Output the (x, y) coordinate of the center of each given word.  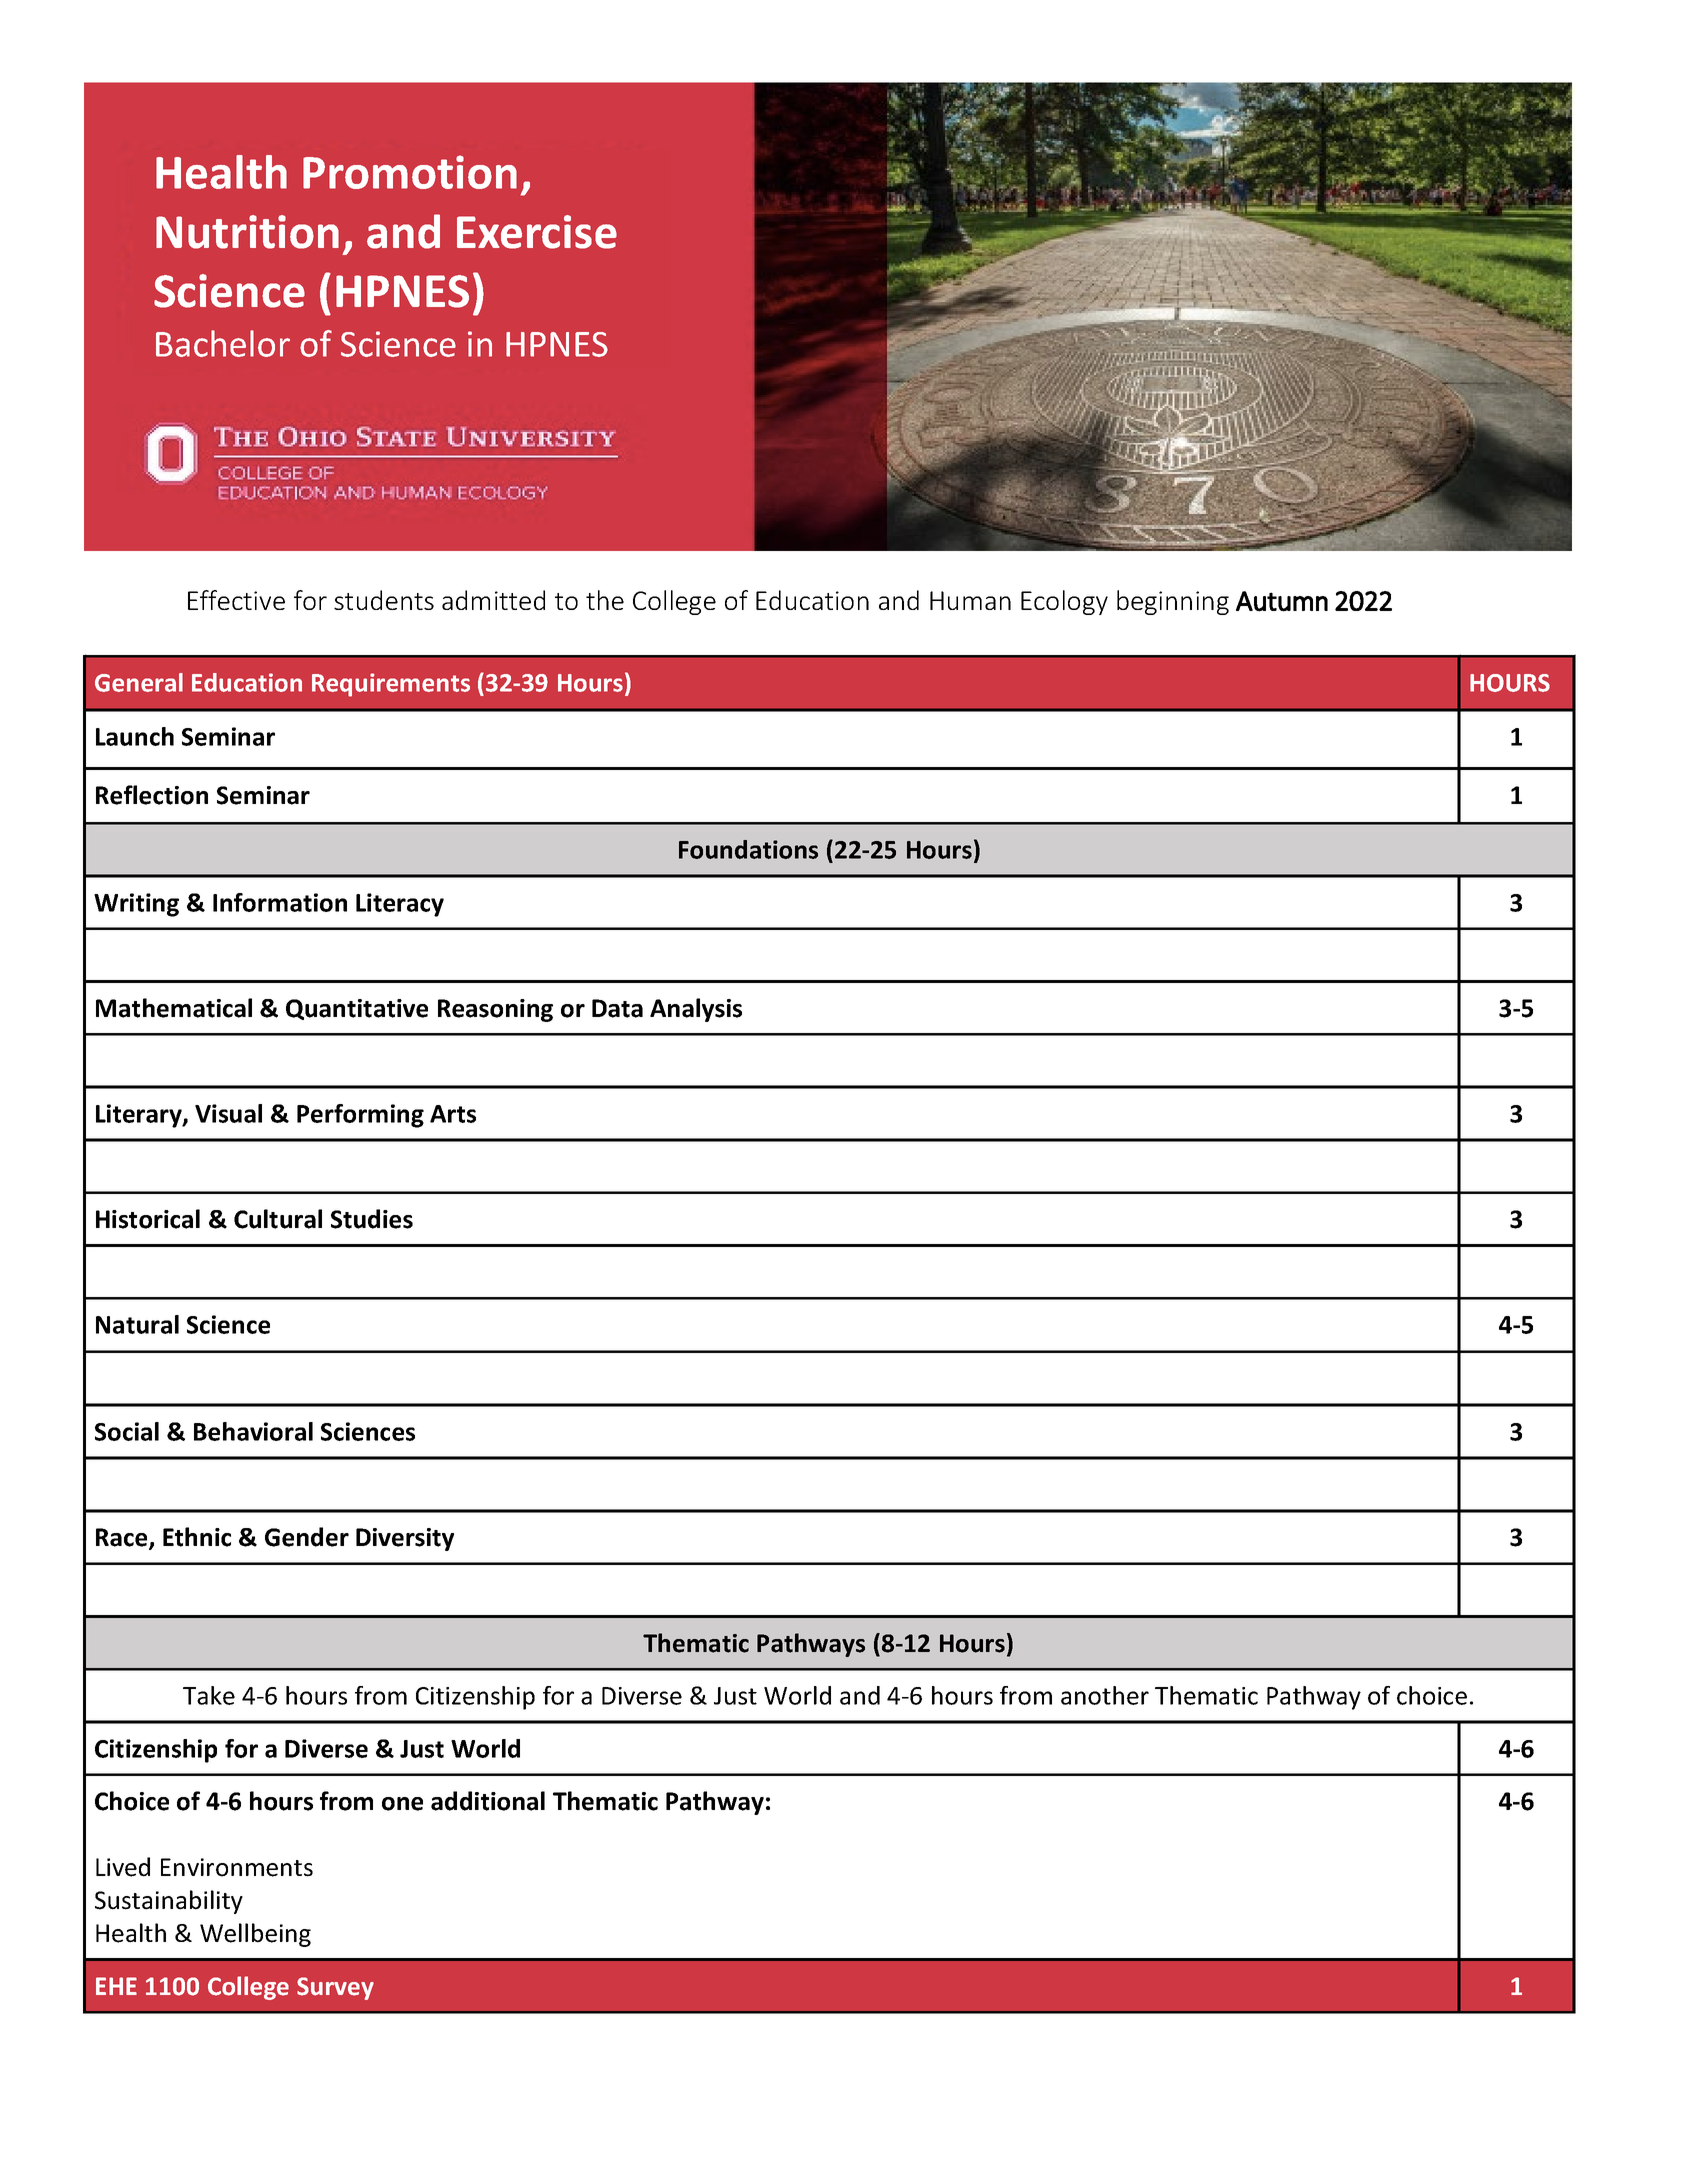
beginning (1173, 602)
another (1105, 1695)
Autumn (1282, 601)
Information (280, 902)
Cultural (278, 1219)
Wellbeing (255, 1935)
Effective (236, 600)
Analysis (696, 1010)
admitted (493, 600)
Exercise (537, 232)
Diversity (405, 1539)
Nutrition (247, 232)
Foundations (748, 849)
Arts (453, 1114)
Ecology (1064, 602)
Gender (307, 1537)
